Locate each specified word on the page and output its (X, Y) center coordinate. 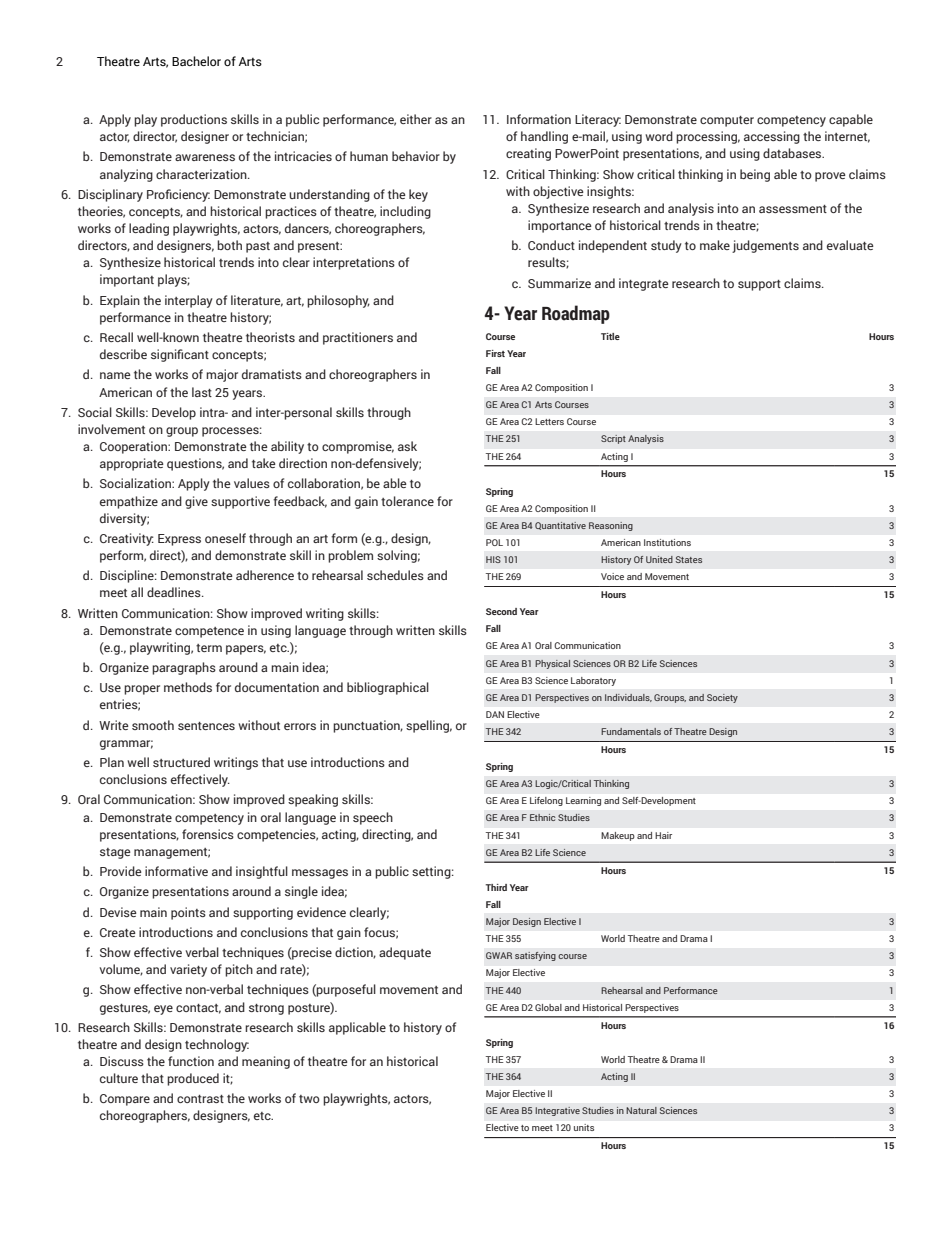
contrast (200, 1099)
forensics (208, 834)
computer (727, 121)
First (495, 353)
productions (194, 120)
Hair (663, 835)
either (416, 119)
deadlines (175, 592)
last (202, 392)
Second (501, 611)
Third (496, 887)
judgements (765, 246)
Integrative (557, 1111)
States (689, 559)
